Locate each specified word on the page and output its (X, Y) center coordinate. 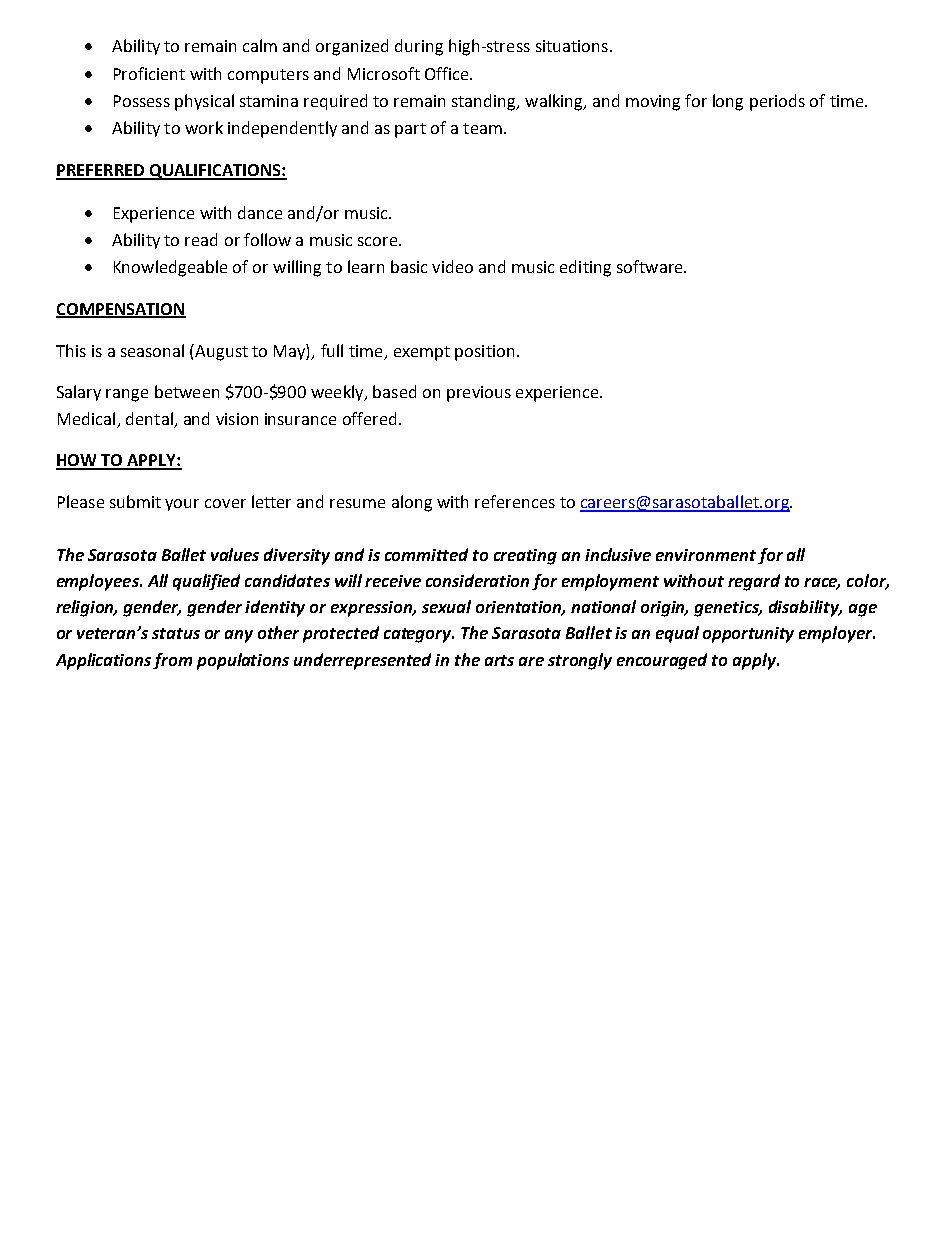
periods (777, 102)
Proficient (149, 73)
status (176, 633)
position (484, 353)
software (651, 266)
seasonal (152, 350)
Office (448, 73)
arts (499, 660)
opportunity (748, 635)
